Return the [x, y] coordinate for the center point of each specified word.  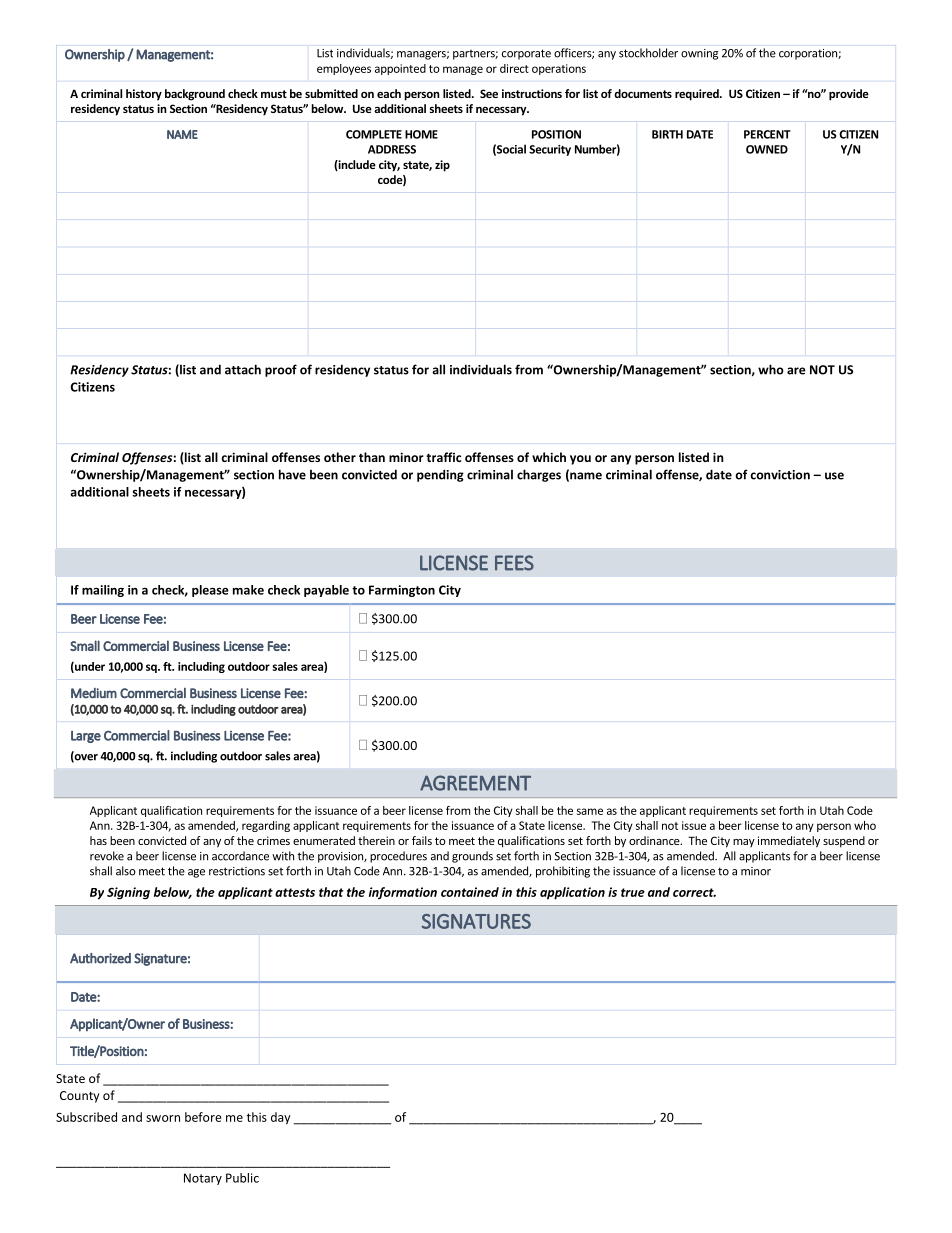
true [633, 892]
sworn [163, 1118]
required [698, 95]
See [489, 93]
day [281, 1118]
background [195, 95]
